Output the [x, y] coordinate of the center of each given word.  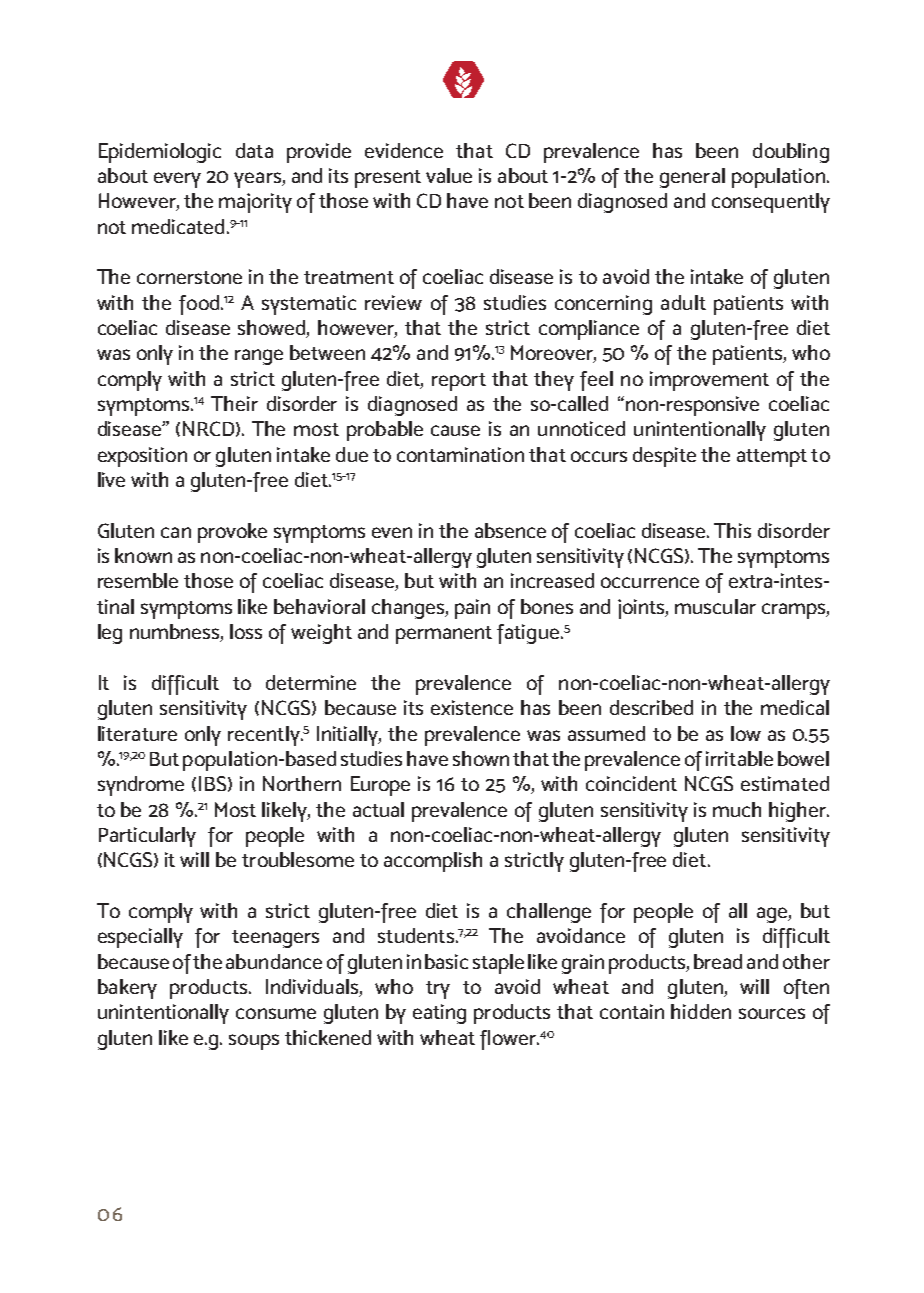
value [449, 175]
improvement [709, 381]
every [177, 180]
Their [234, 403]
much [737, 809]
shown [481, 758]
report [459, 382]
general [692, 178]
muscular [715, 606]
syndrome [141, 786]
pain [472, 609]
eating [439, 1014]
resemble [138, 580]
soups [254, 1042]
